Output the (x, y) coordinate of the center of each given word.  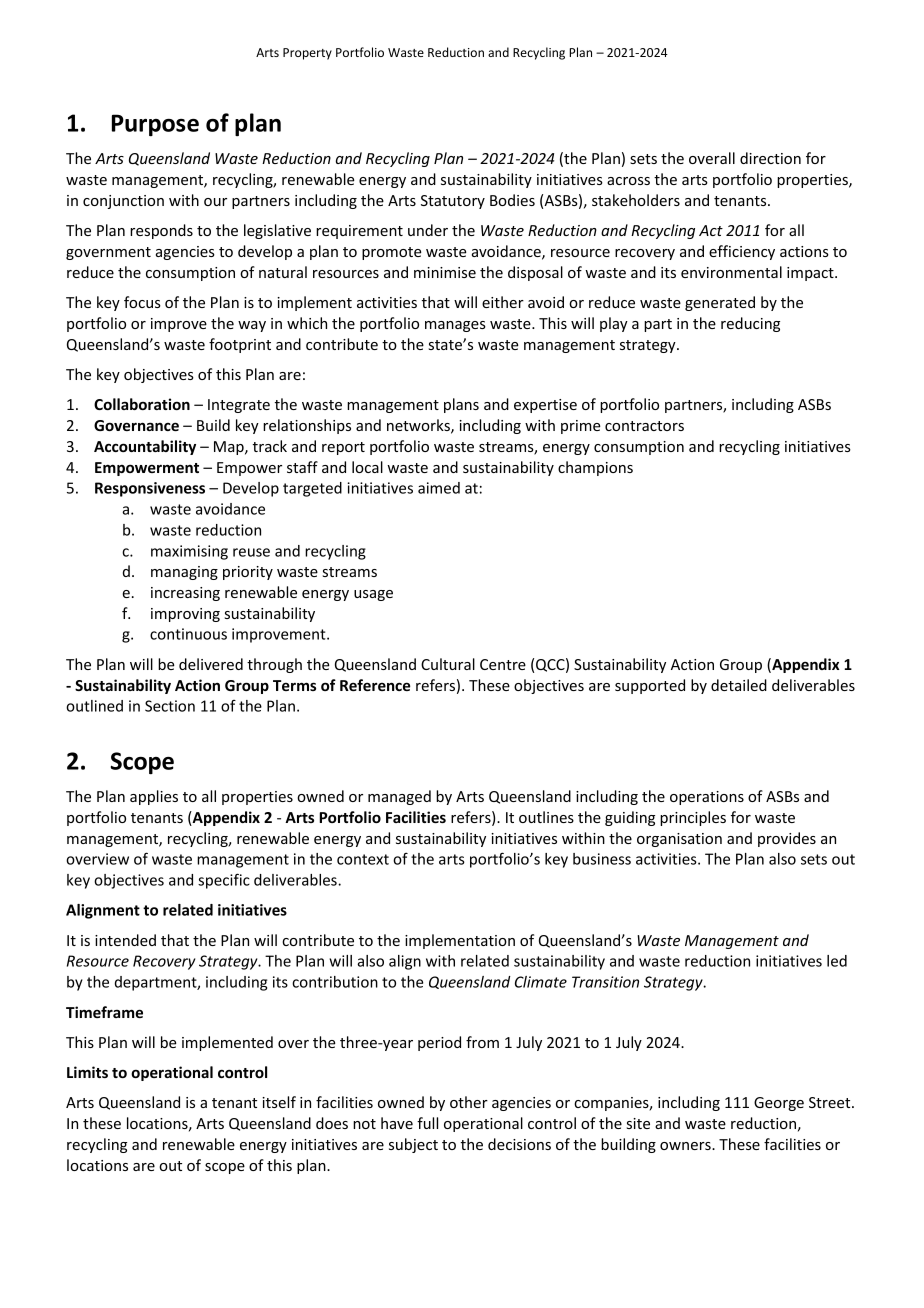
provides (787, 839)
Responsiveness (150, 489)
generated (720, 303)
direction (770, 158)
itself (279, 1102)
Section (170, 706)
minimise (445, 272)
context (363, 859)
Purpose (155, 125)
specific (224, 881)
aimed (439, 488)
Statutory (453, 202)
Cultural (448, 664)
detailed (739, 685)
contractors (644, 426)
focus (142, 302)
